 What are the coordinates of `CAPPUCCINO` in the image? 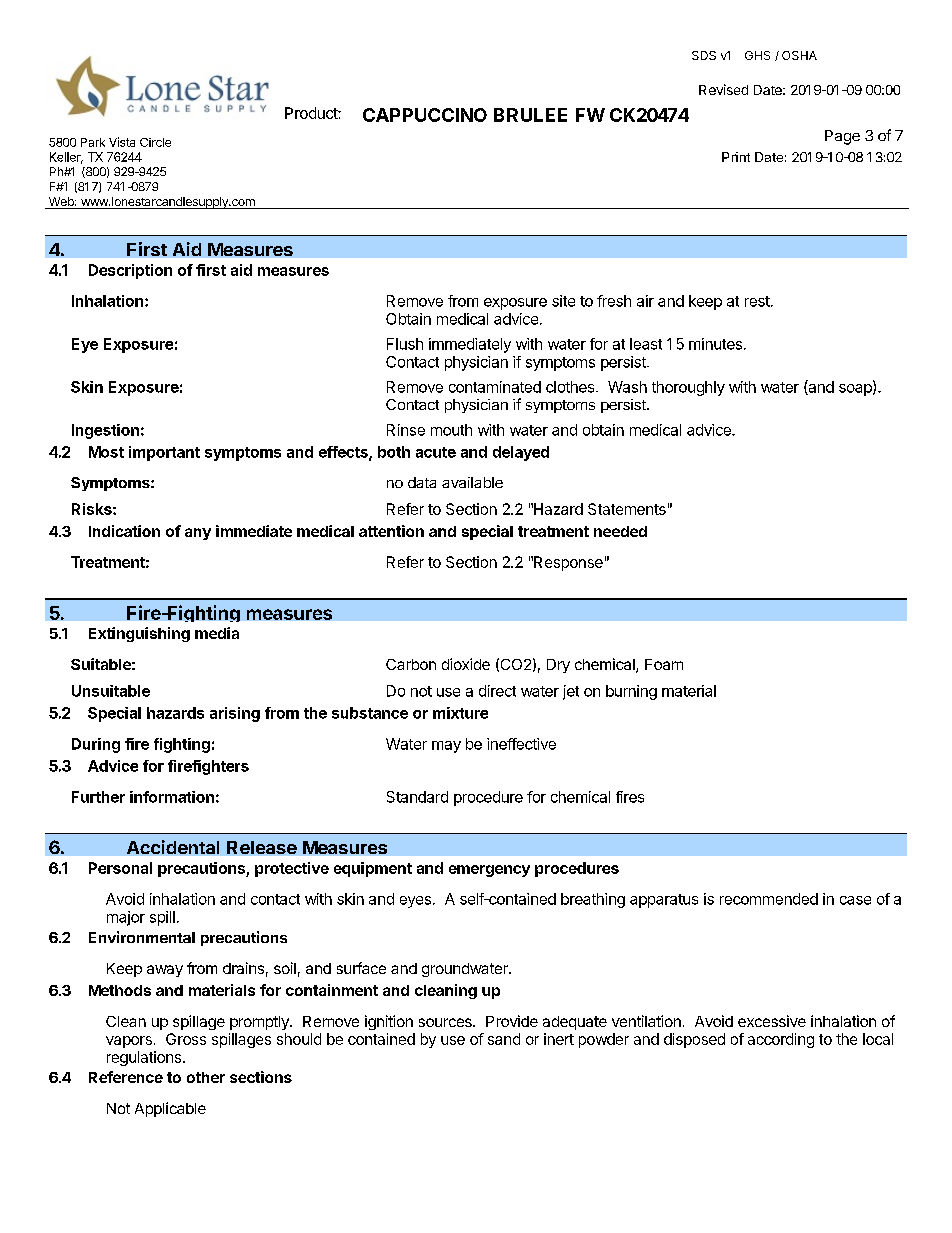 It's located at (425, 115).
